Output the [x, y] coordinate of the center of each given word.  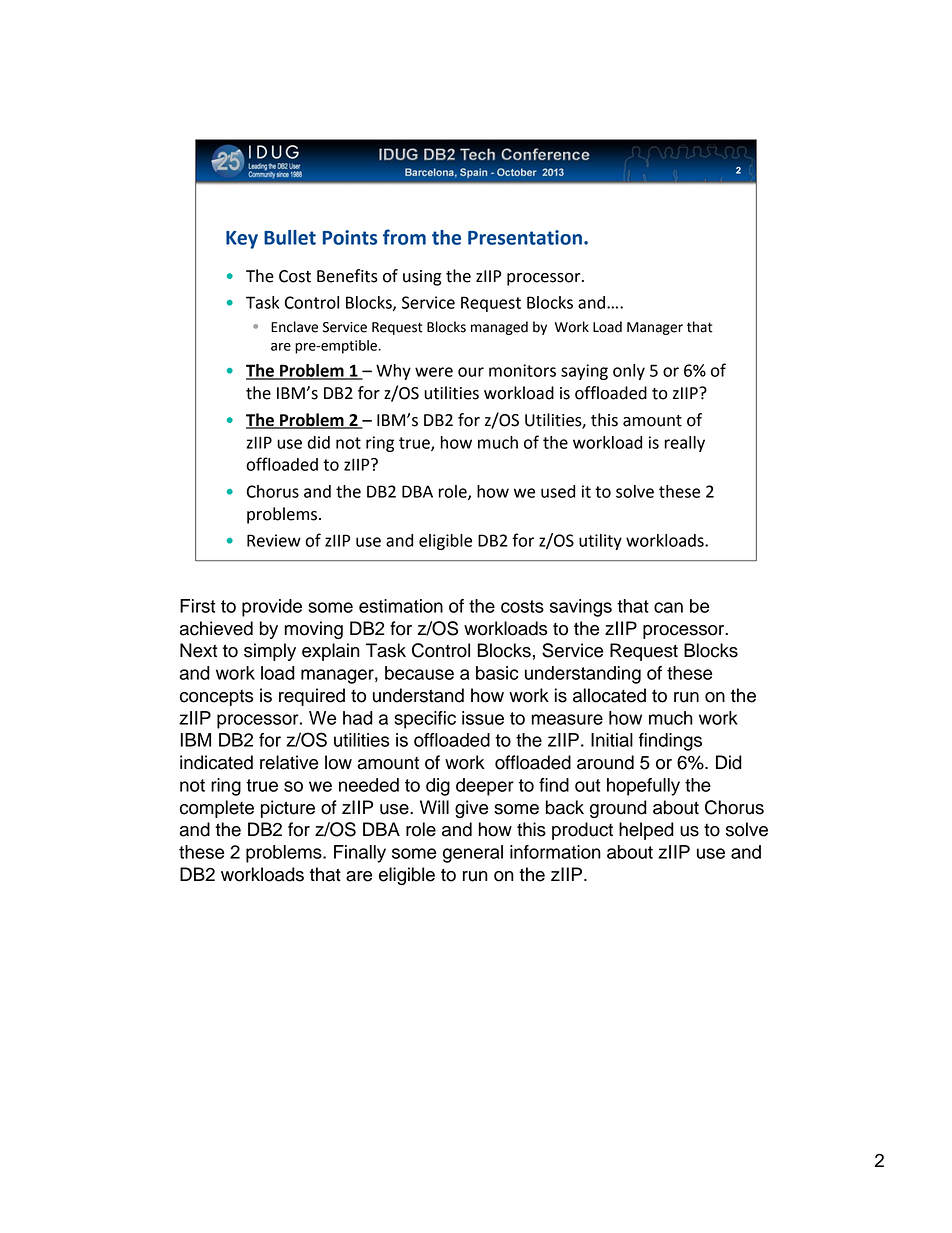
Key [242, 240]
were [434, 372]
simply [270, 652]
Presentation [525, 237]
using [422, 278]
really [685, 444]
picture [288, 809]
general [473, 854]
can [668, 607]
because [419, 673]
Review [274, 540]
